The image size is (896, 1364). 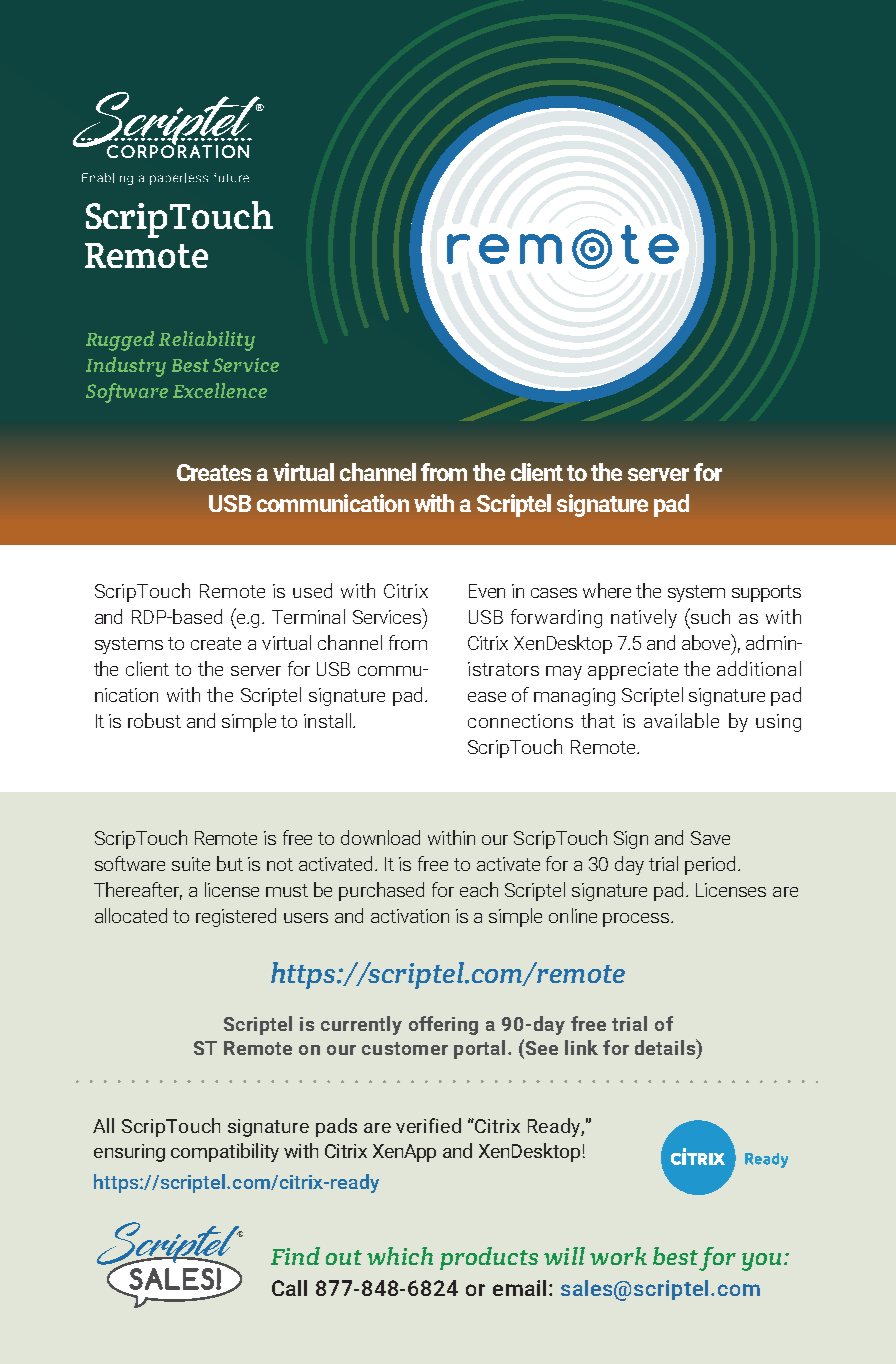 I want to click on details, so click(x=666, y=1047).
